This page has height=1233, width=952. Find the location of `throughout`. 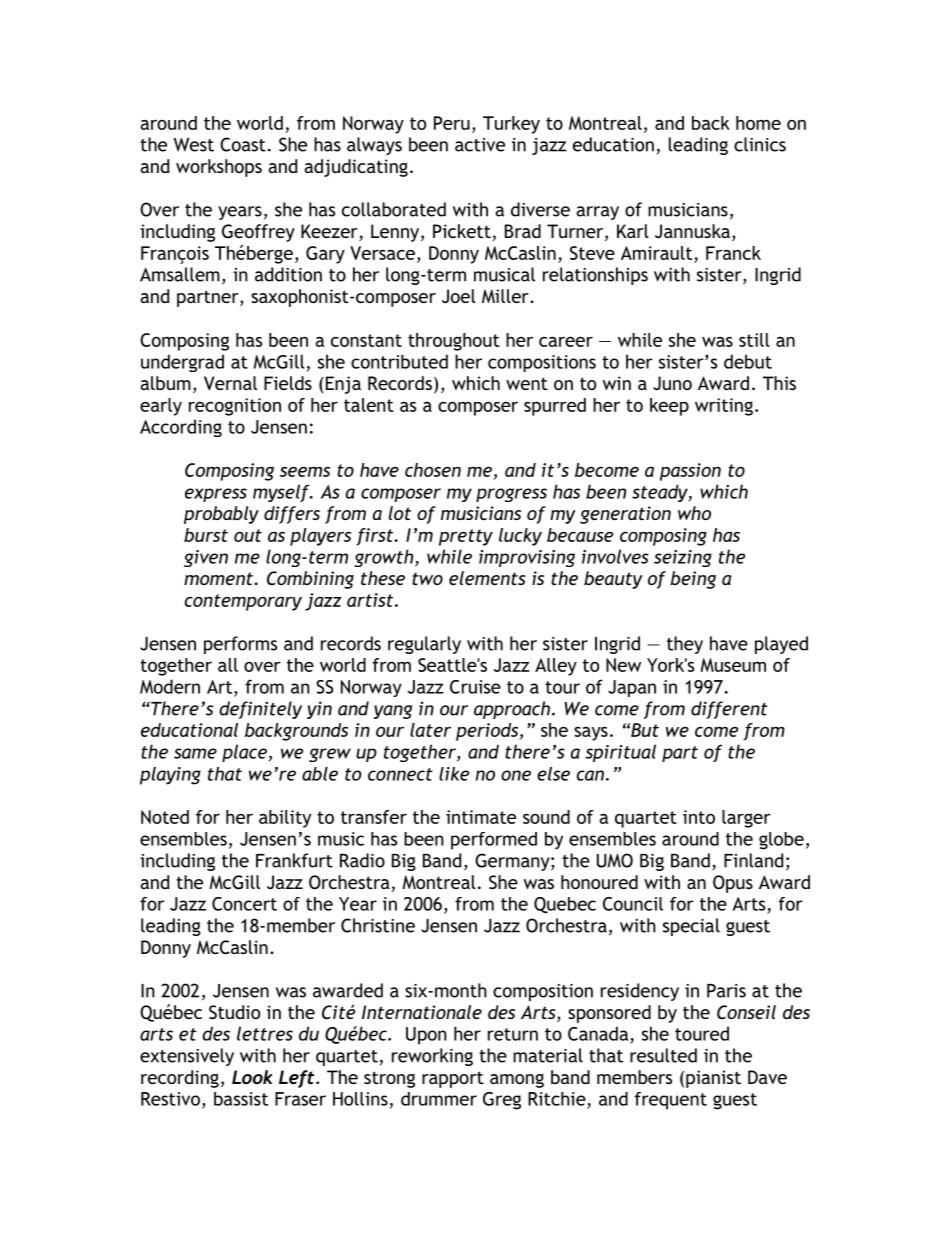

throughout is located at coordinates (454, 342).
